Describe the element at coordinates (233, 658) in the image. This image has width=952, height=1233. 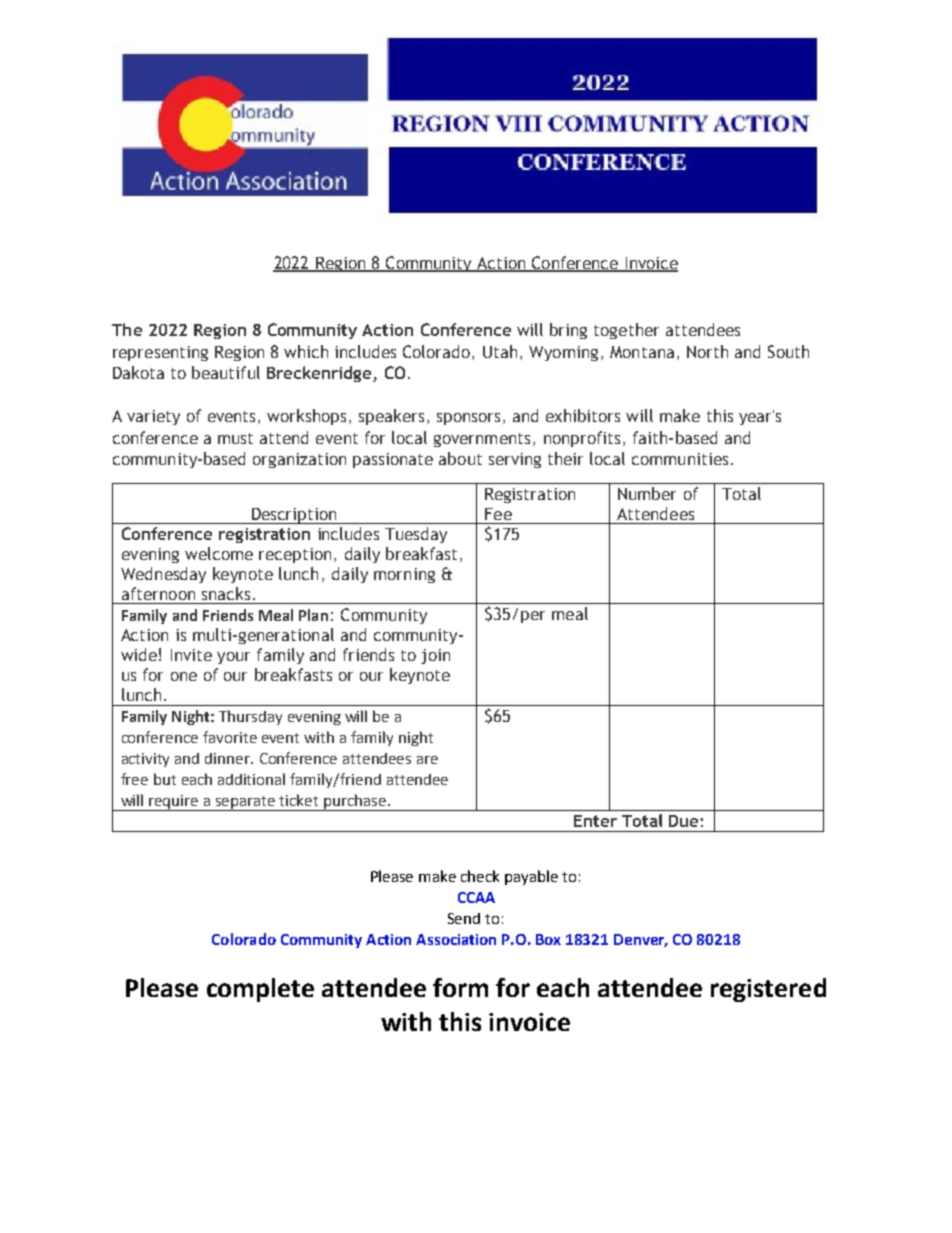
I see `your` at that location.
